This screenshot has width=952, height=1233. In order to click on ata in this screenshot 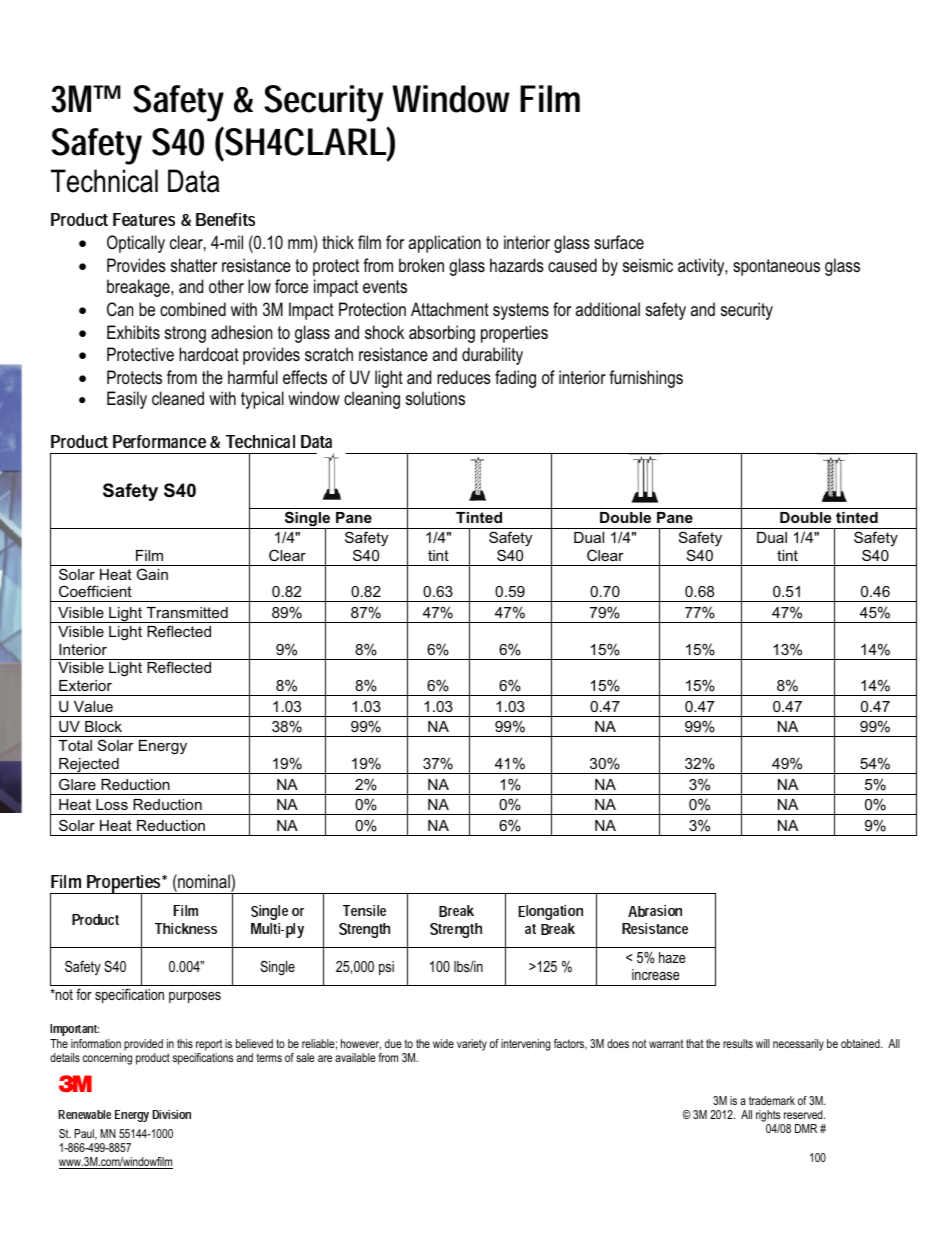, I will do `click(201, 181)`.
